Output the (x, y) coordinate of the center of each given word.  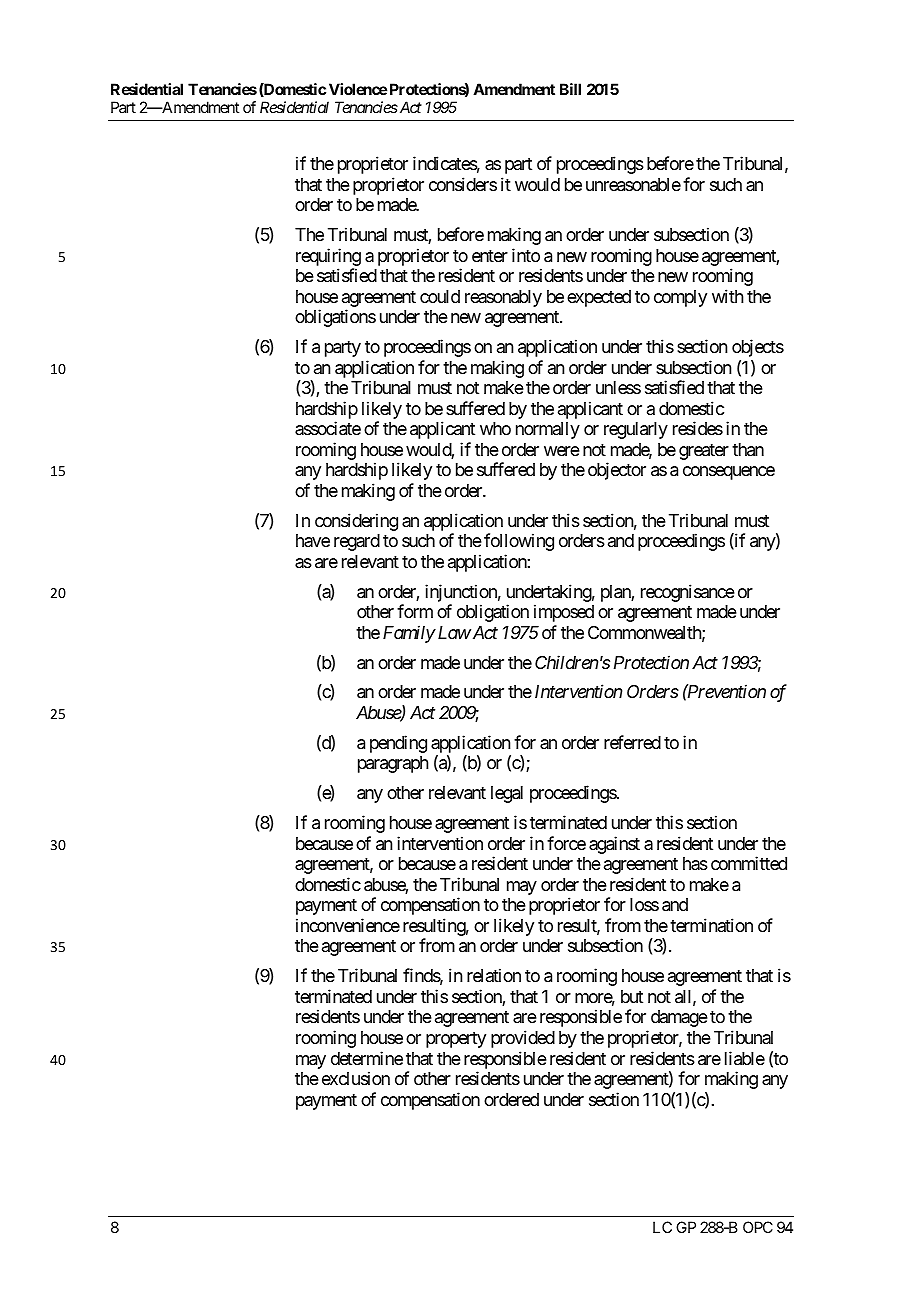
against (614, 845)
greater (704, 452)
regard (357, 542)
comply (680, 298)
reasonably (503, 298)
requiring (328, 257)
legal (507, 794)
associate (328, 428)
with (727, 296)
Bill (570, 89)
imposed (564, 613)
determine (367, 1058)
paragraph (393, 764)
